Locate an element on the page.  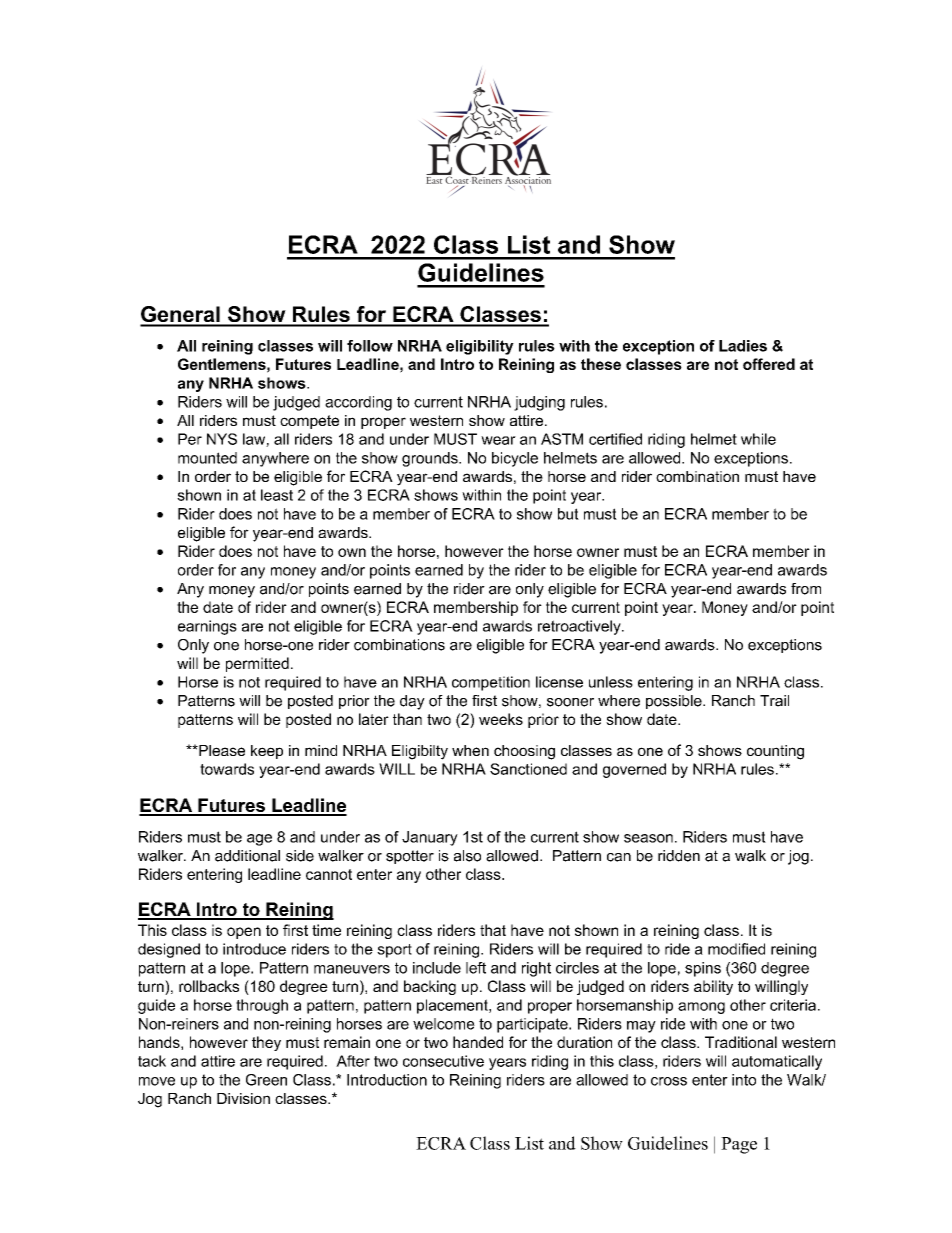
Division is located at coordinates (243, 1098).
